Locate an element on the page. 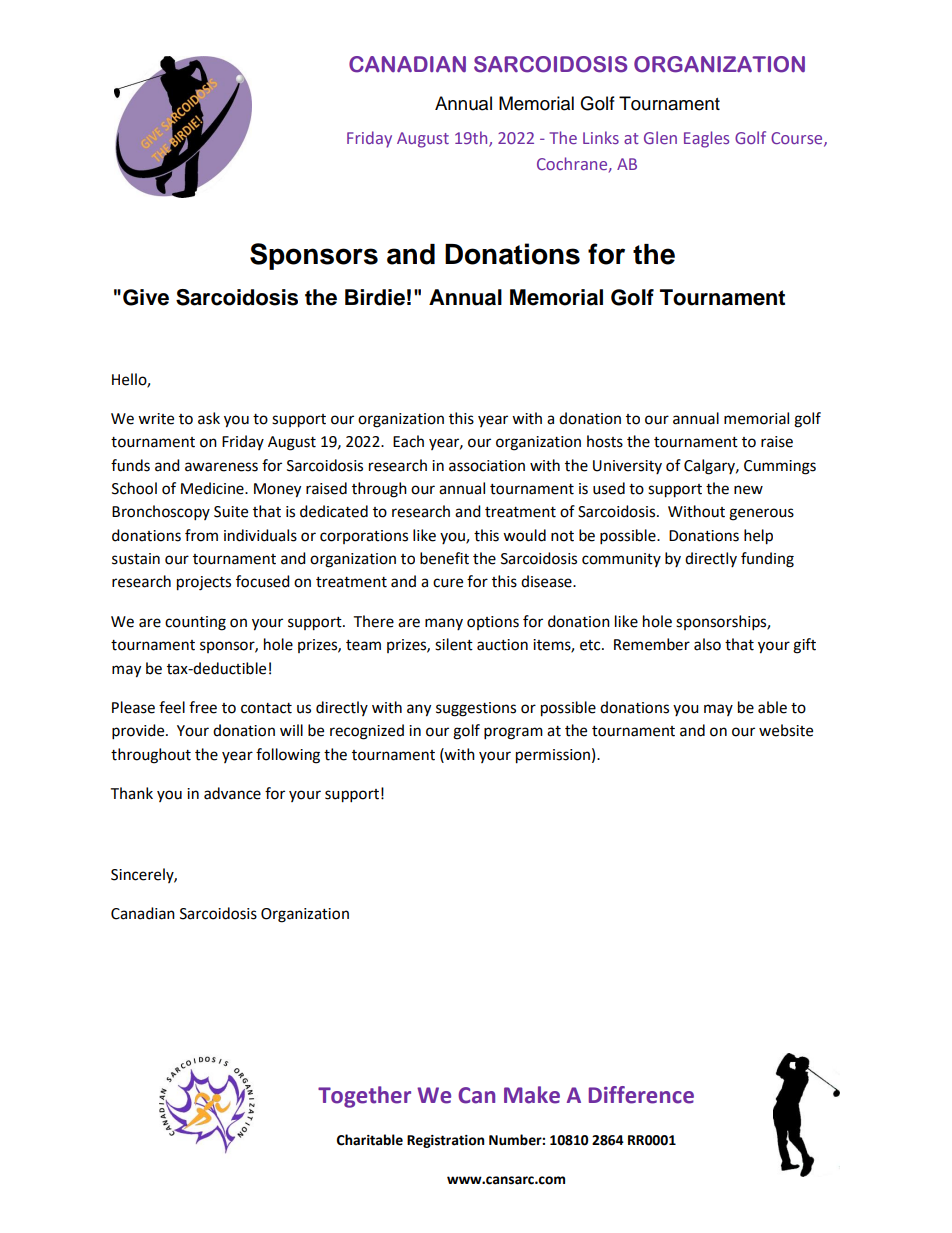 This document has height=1233, width=952. Give is located at coordinates (146, 297).
